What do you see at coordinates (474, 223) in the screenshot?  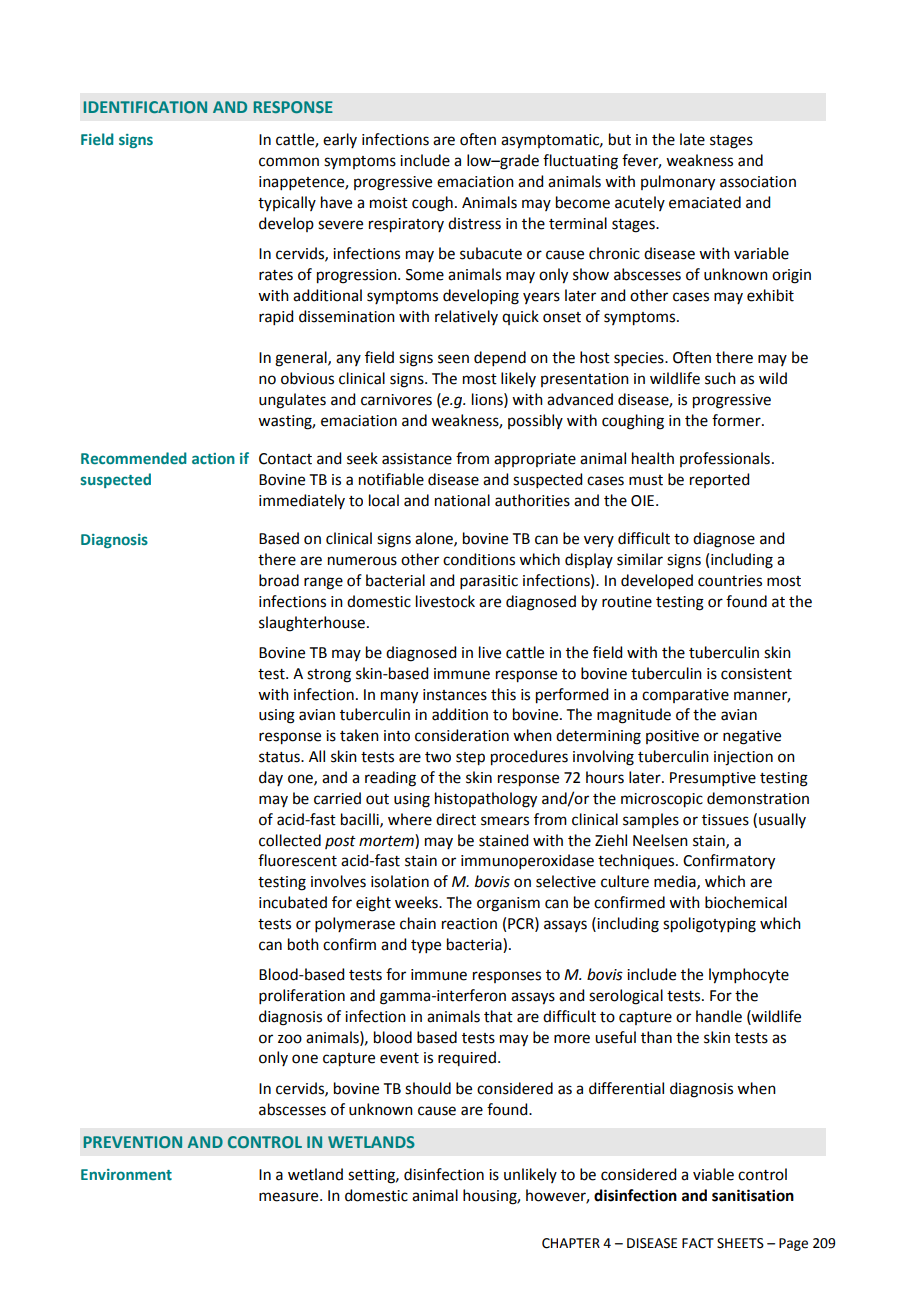 I see `distress` at bounding box center [474, 223].
